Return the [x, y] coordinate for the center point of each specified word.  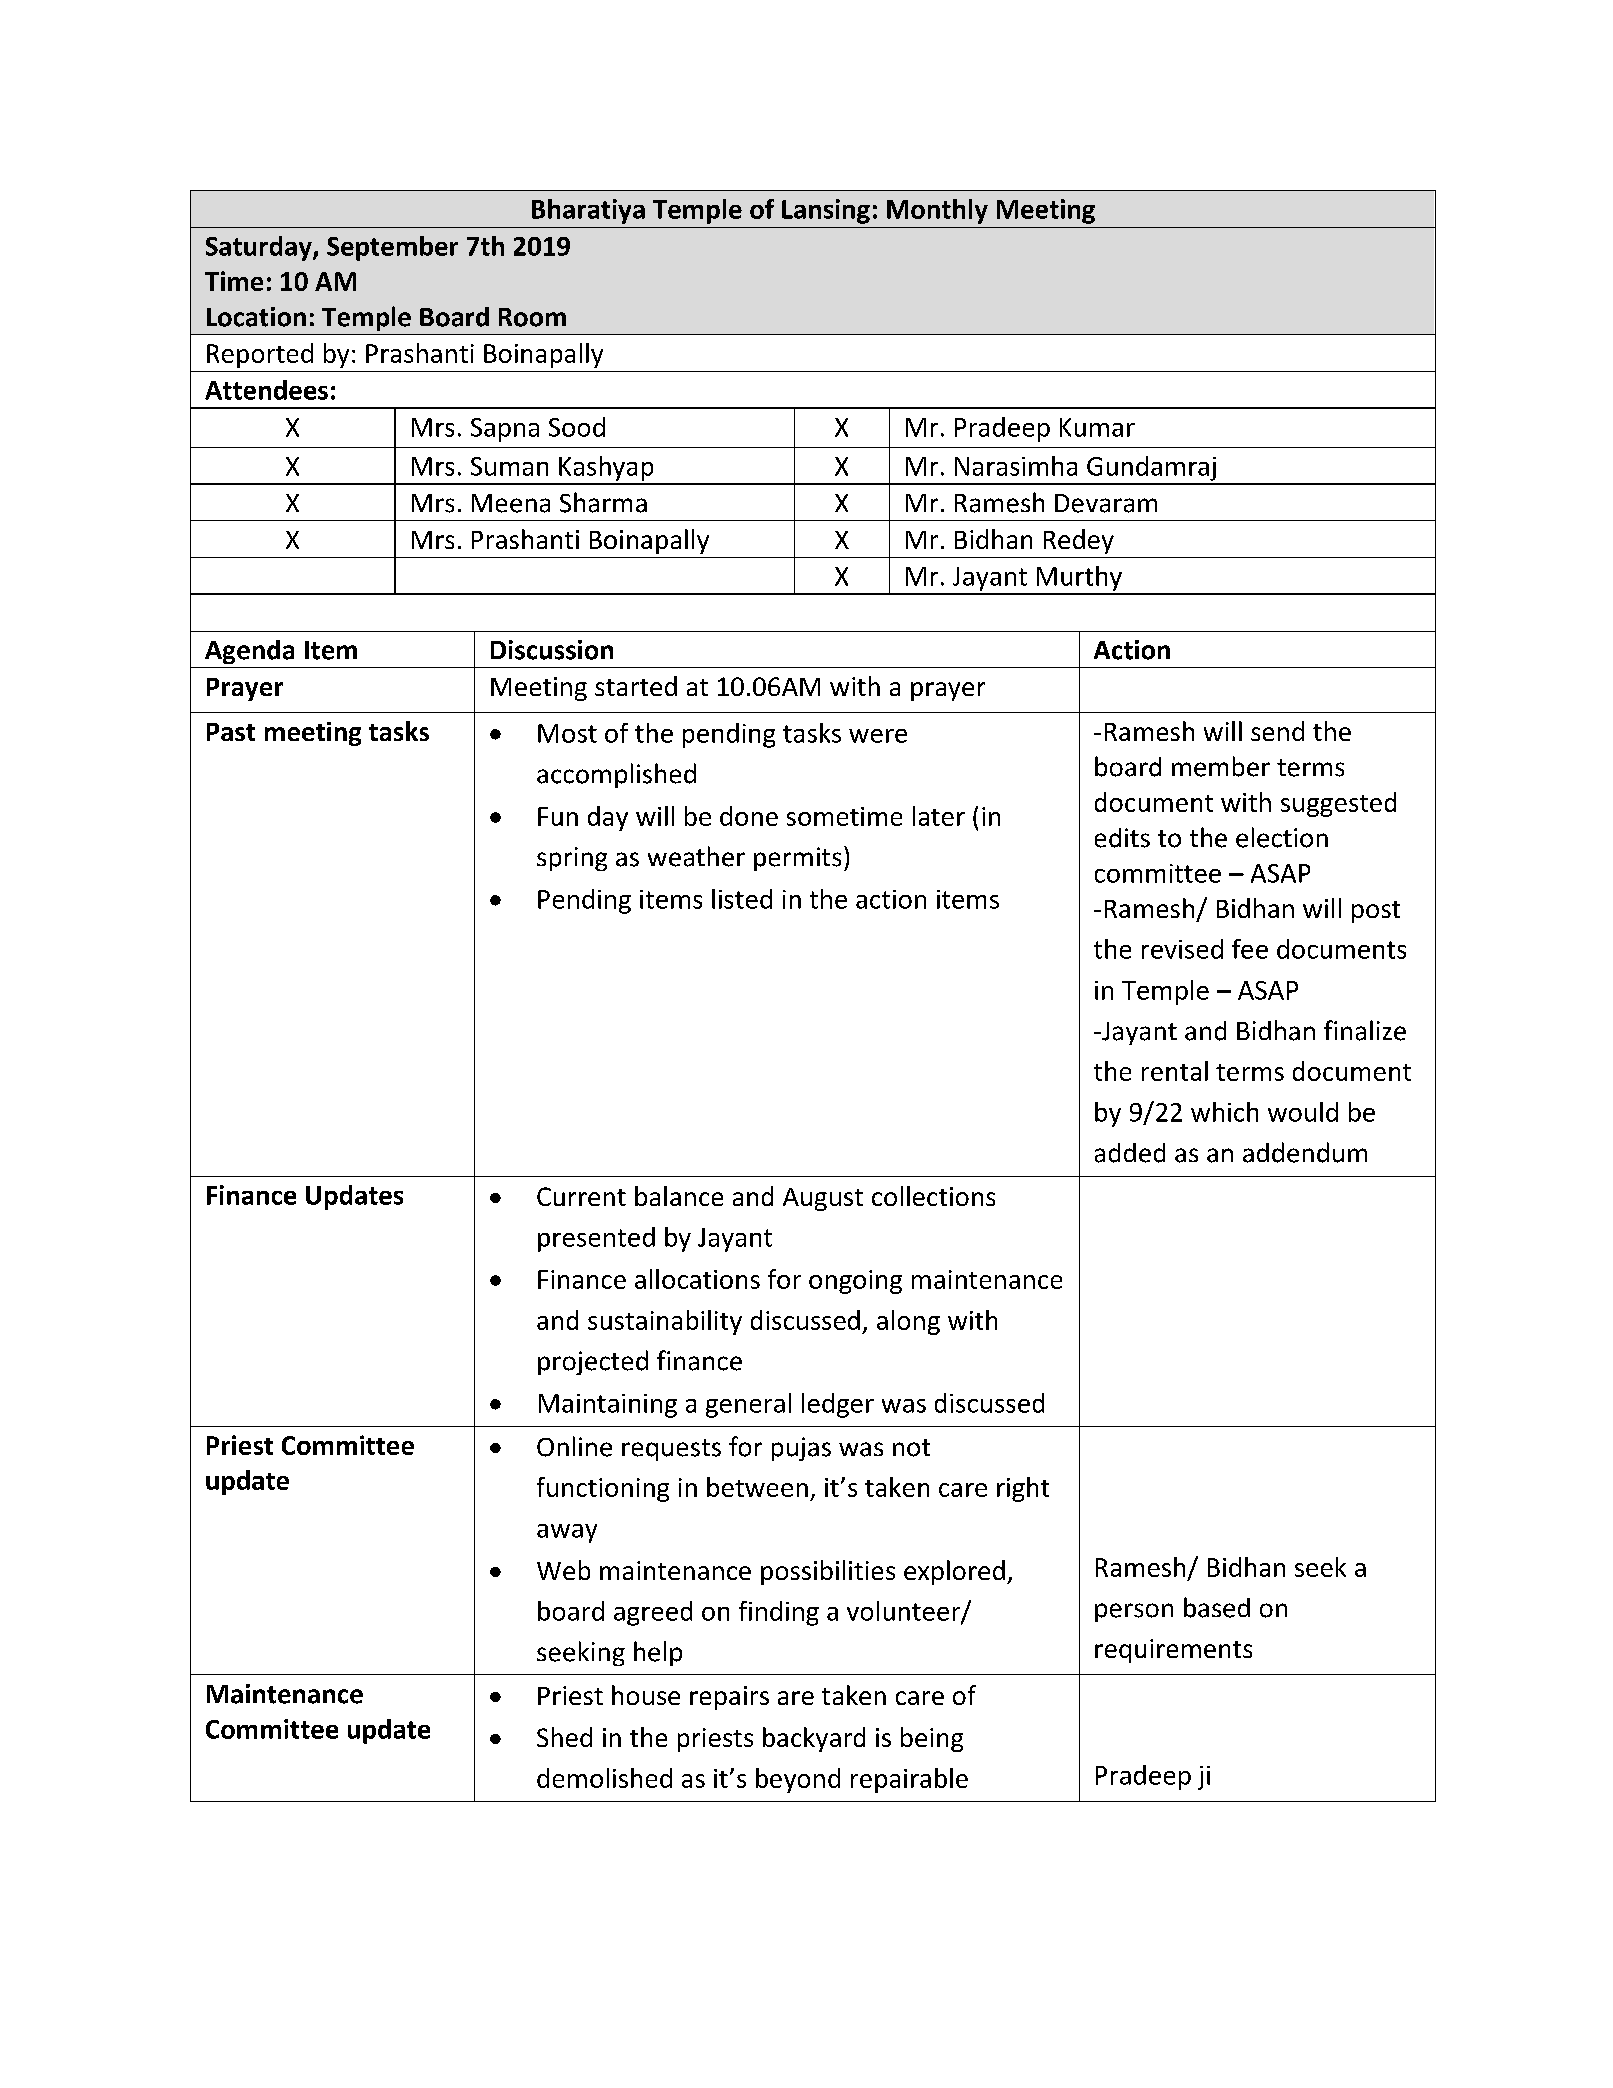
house [646, 1695]
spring [572, 859]
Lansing [826, 211]
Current [581, 1196]
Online [574, 1446]
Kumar [1097, 427]
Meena [511, 503]
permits [797, 859]
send [1277, 731]
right [1023, 1489]
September [392, 248]
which [1224, 1112]
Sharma [603, 502]
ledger [838, 1405]
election [1282, 837]
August [823, 1199]
